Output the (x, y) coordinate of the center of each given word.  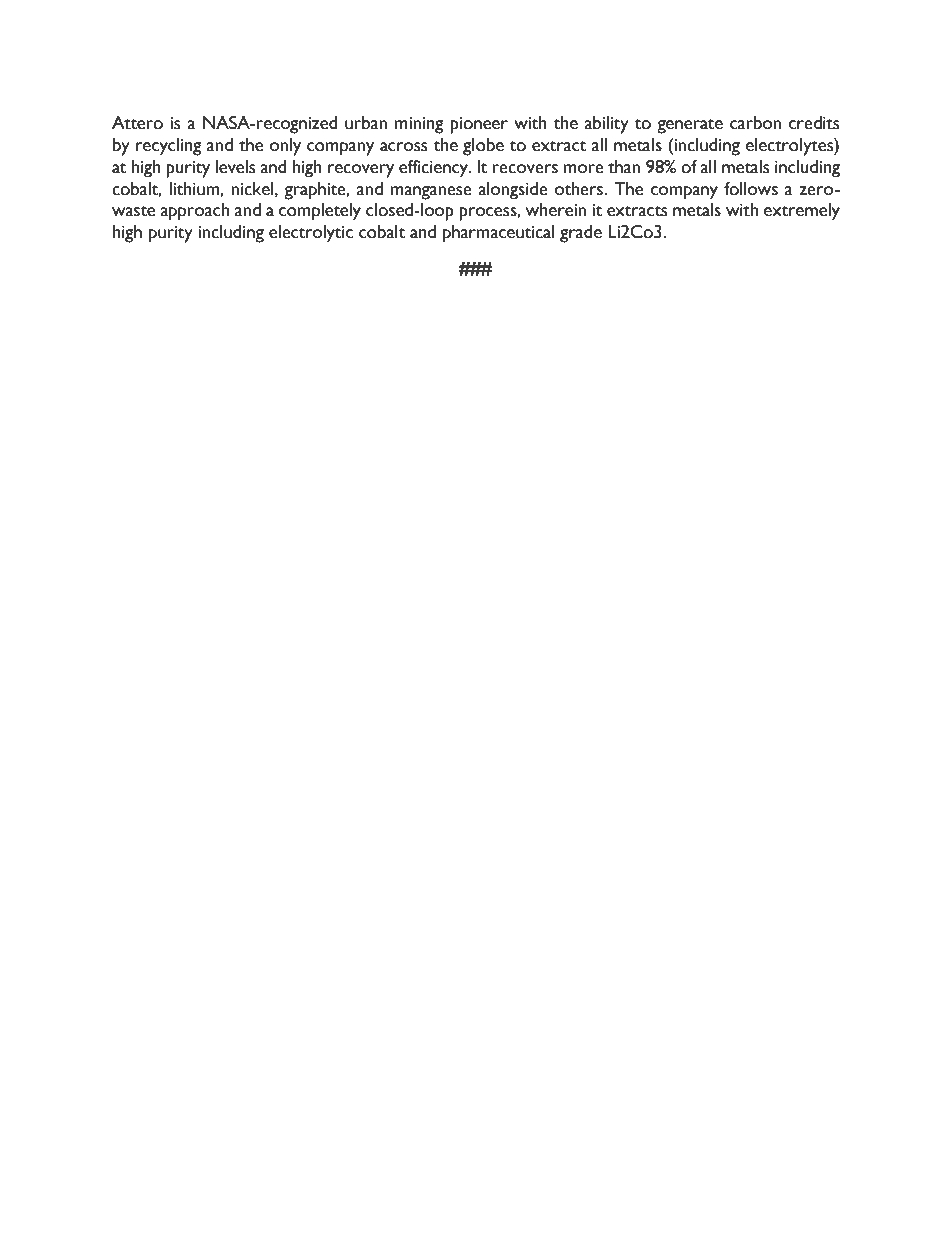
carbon (755, 123)
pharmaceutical (499, 234)
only (285, 147)
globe (483, 147)
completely (320, 212)
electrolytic (311, 234)
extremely (802, 212)
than (624, 167)
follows (751, 189)
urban (366, 123)
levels (235, 167)
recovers (525, 169)
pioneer (479, 125)
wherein (556, 210)
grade (581, 234)
